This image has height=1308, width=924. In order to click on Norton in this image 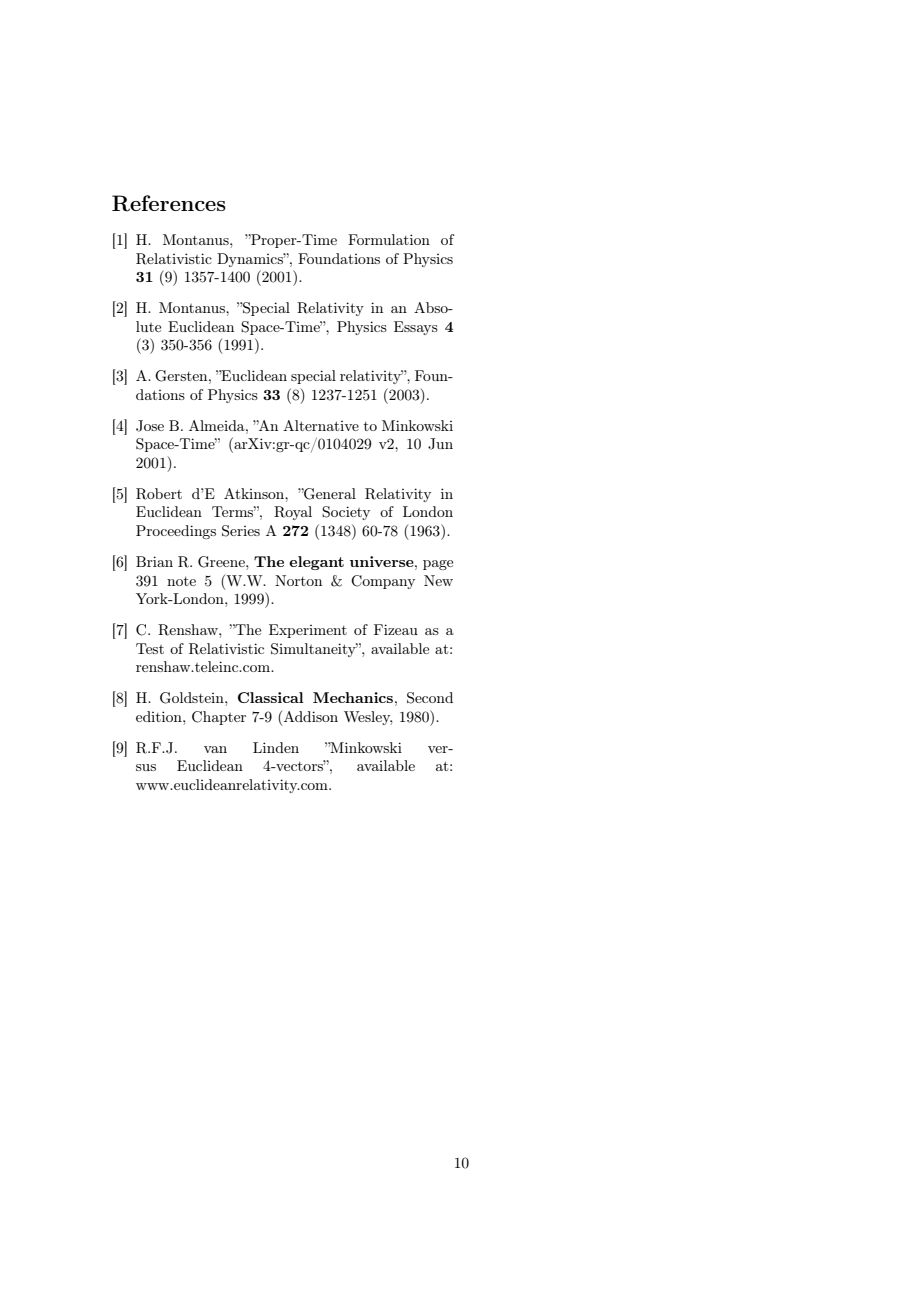, I will do `click(298, 580)`.
